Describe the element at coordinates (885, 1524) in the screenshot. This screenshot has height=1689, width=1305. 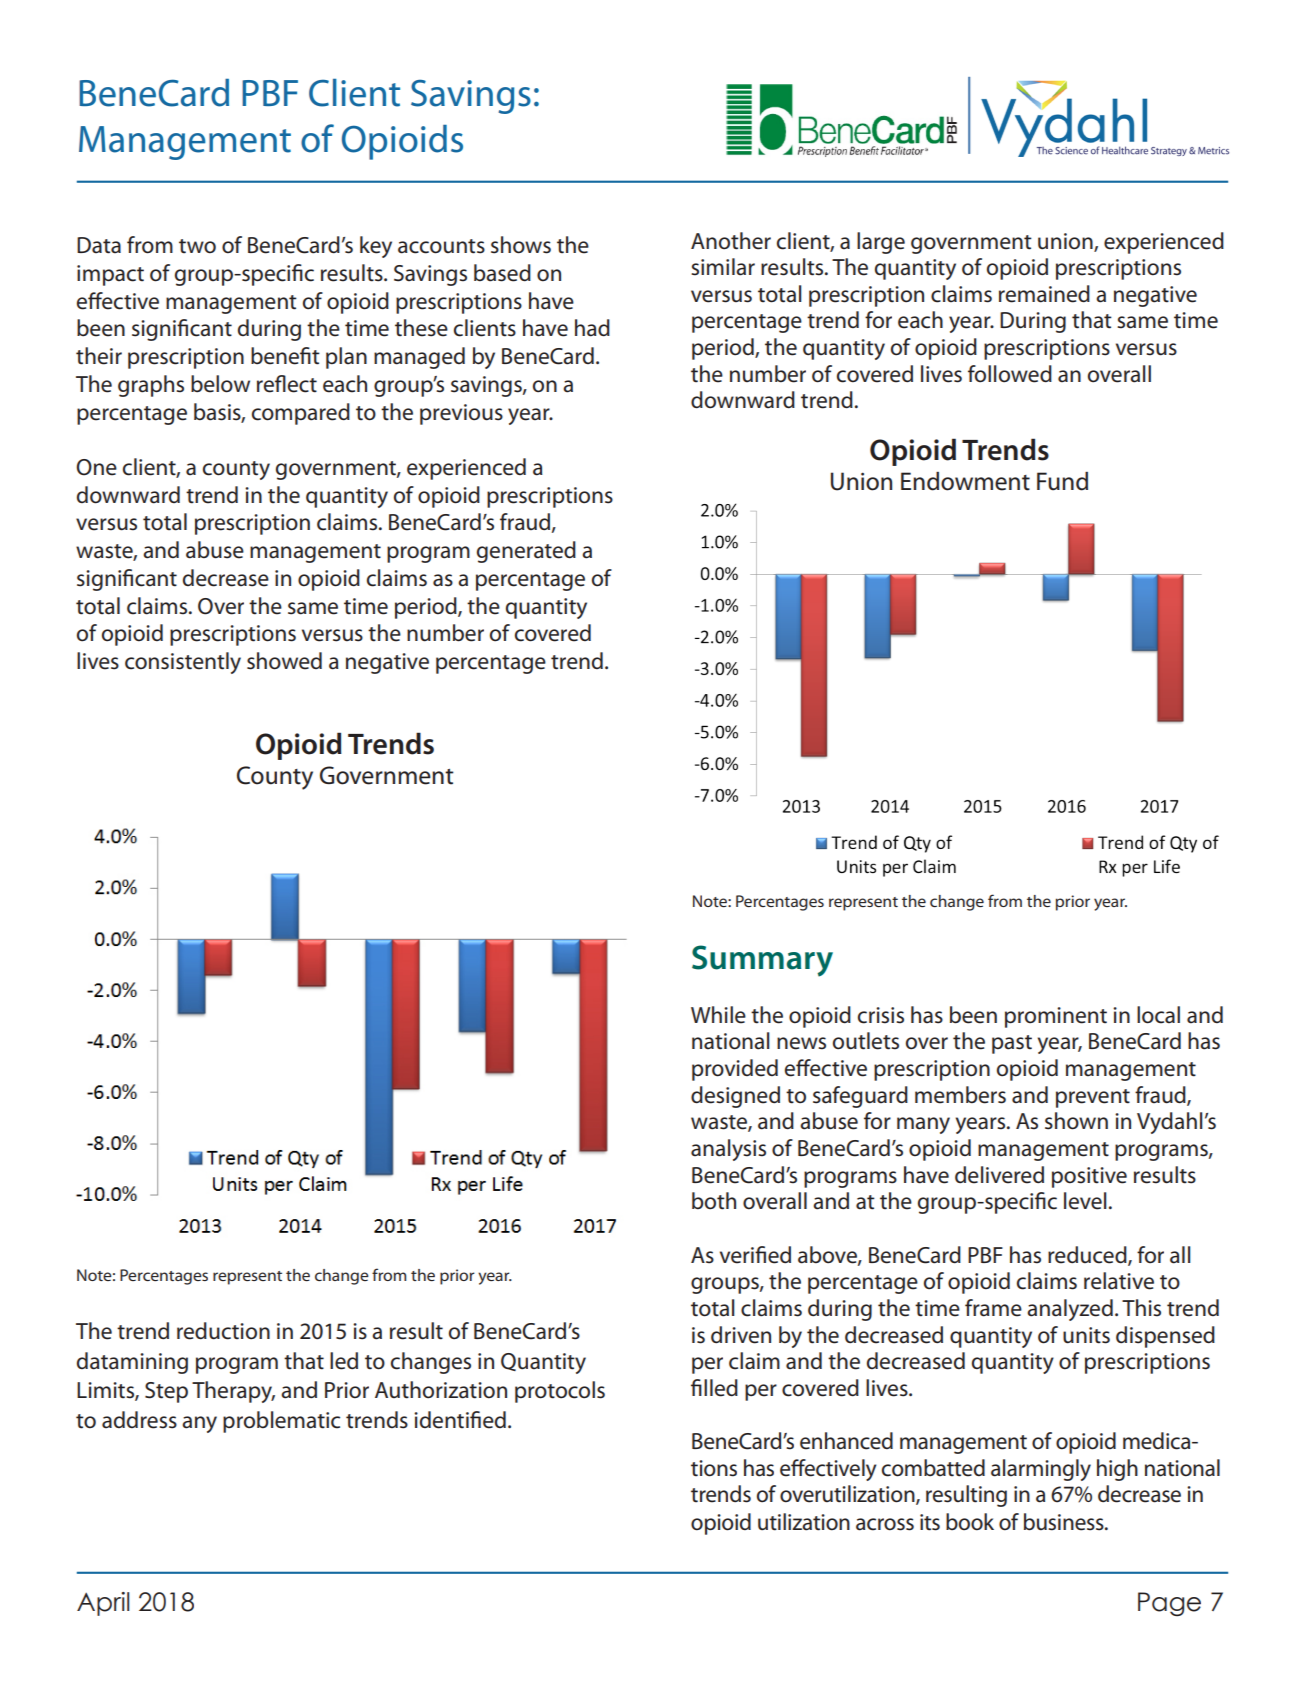
I see `across` at that location.
